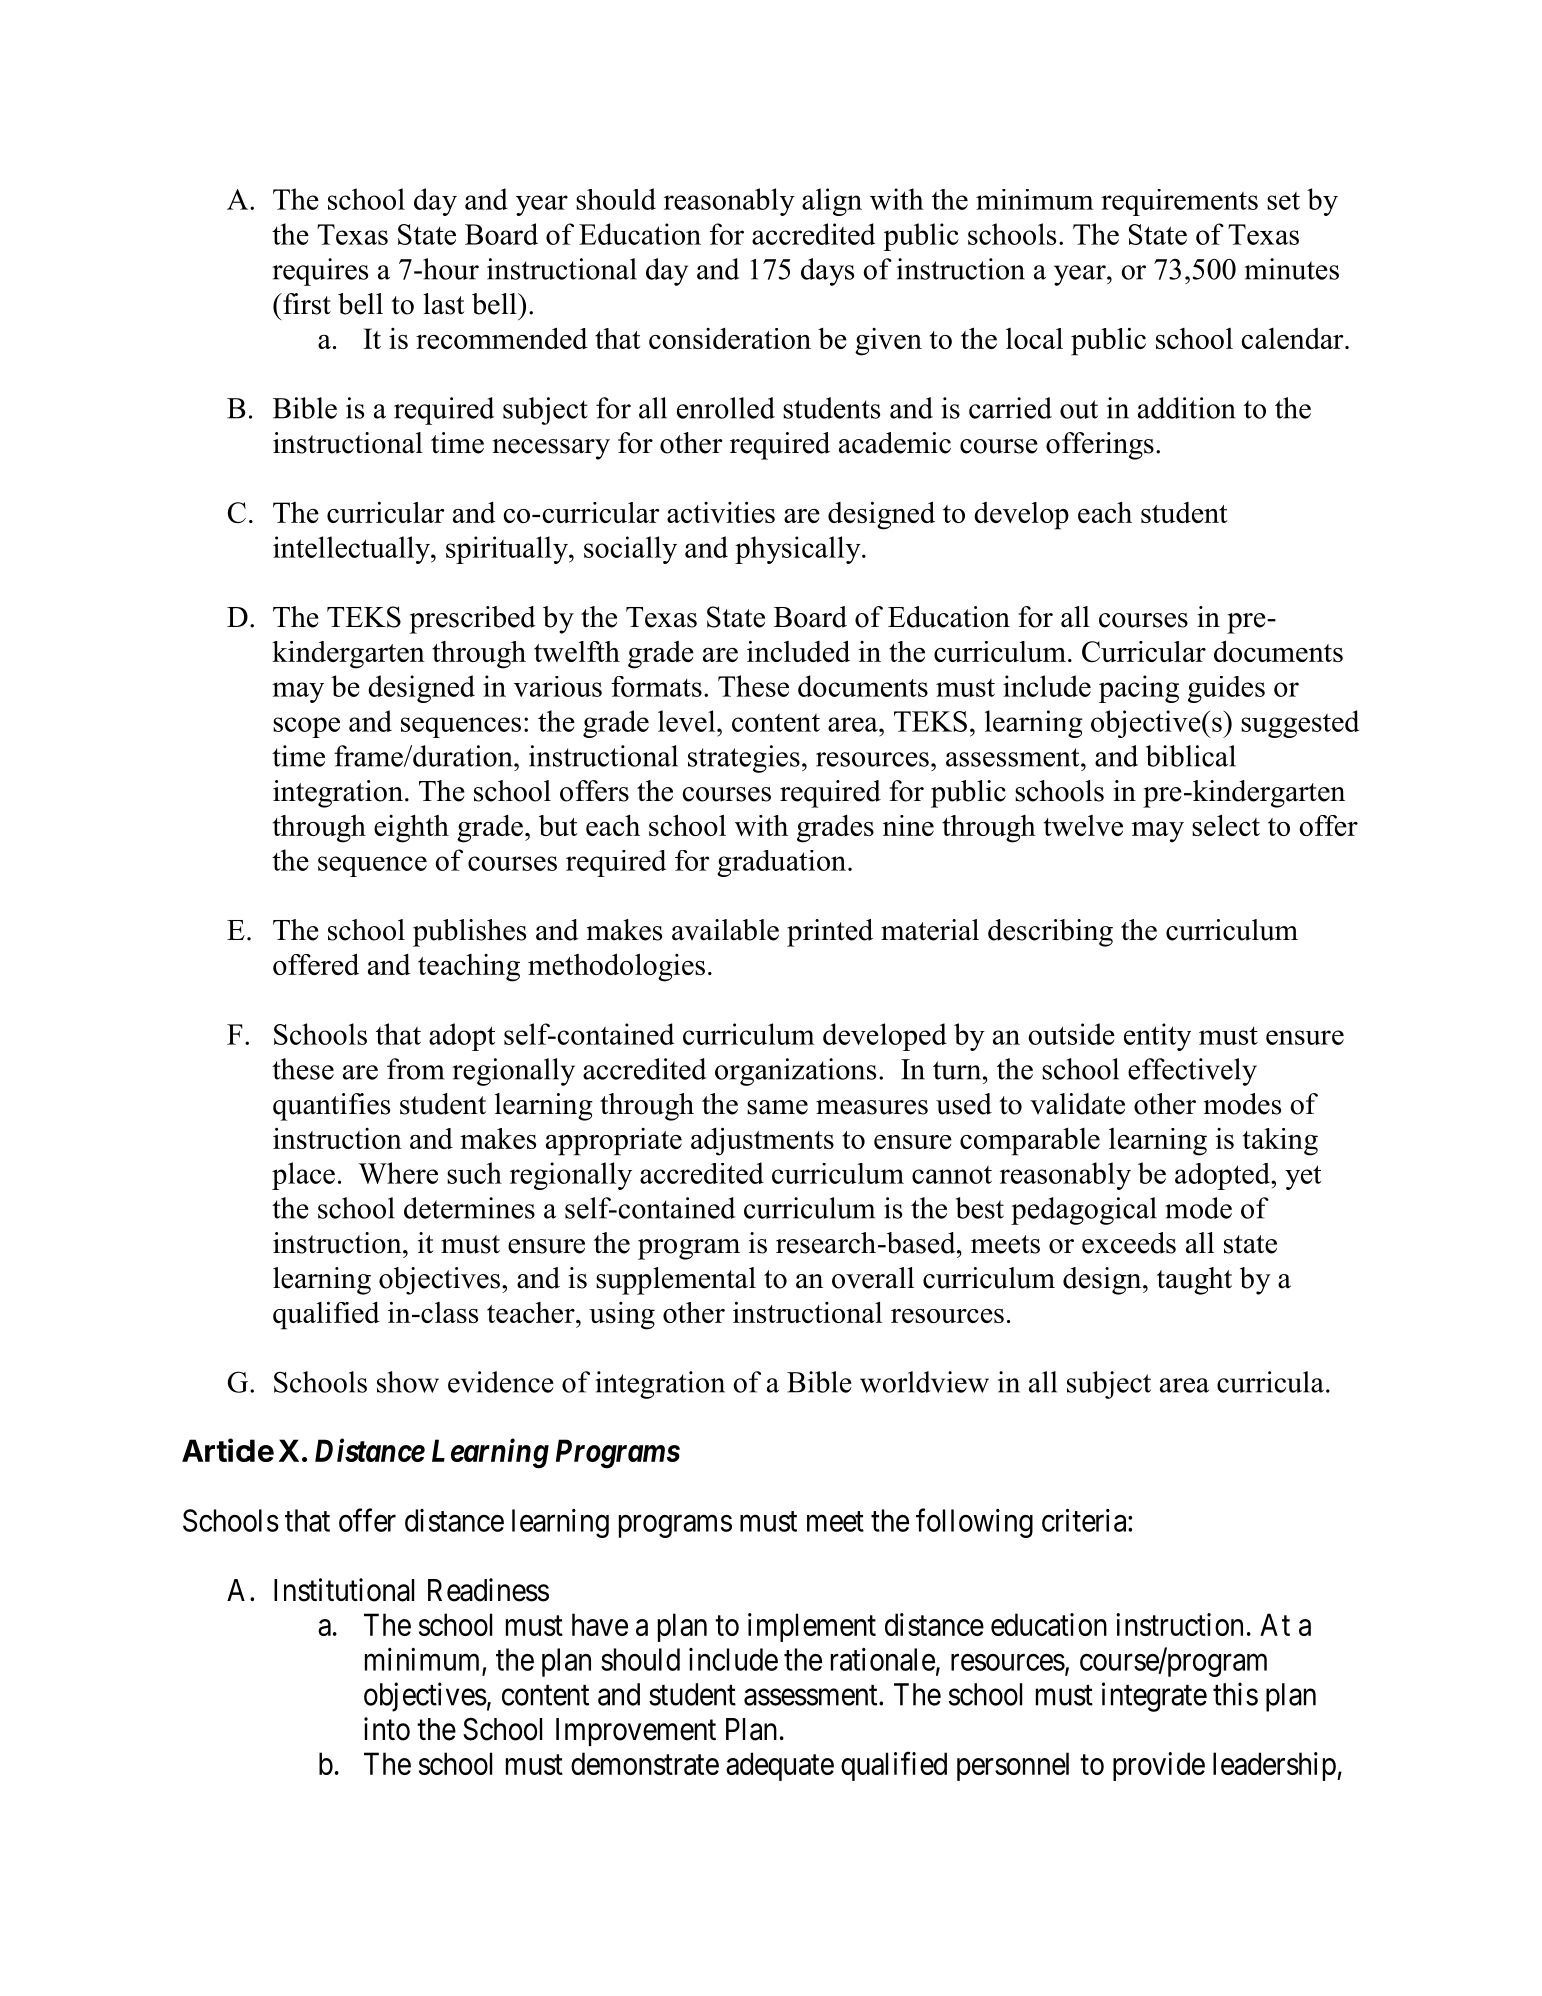  Describe the element at coordinates (1191, 756) in the document. I see `biblical` at that location.
